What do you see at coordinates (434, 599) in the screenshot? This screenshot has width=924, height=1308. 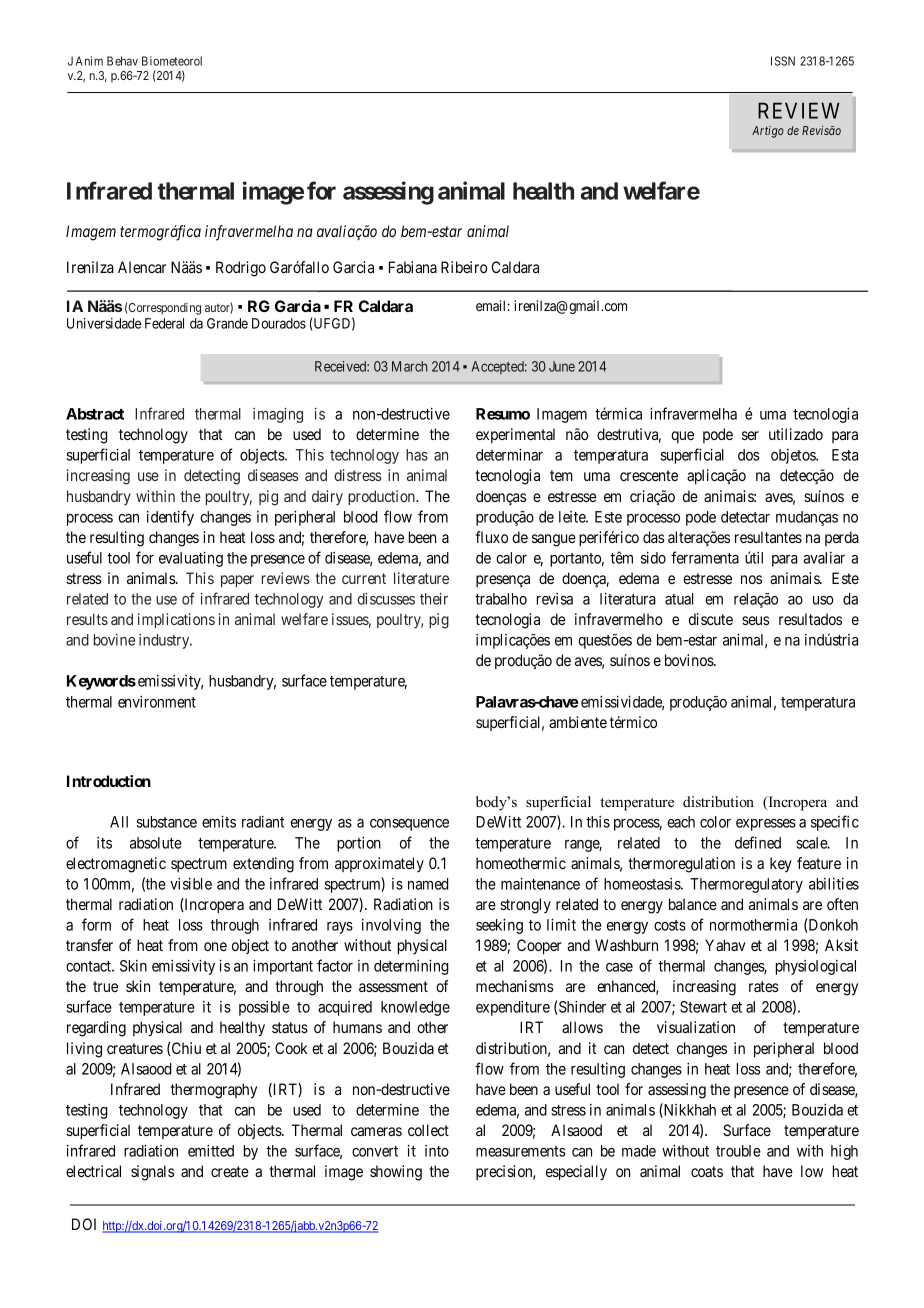 I see `their` at bounding box center [434, 599].
